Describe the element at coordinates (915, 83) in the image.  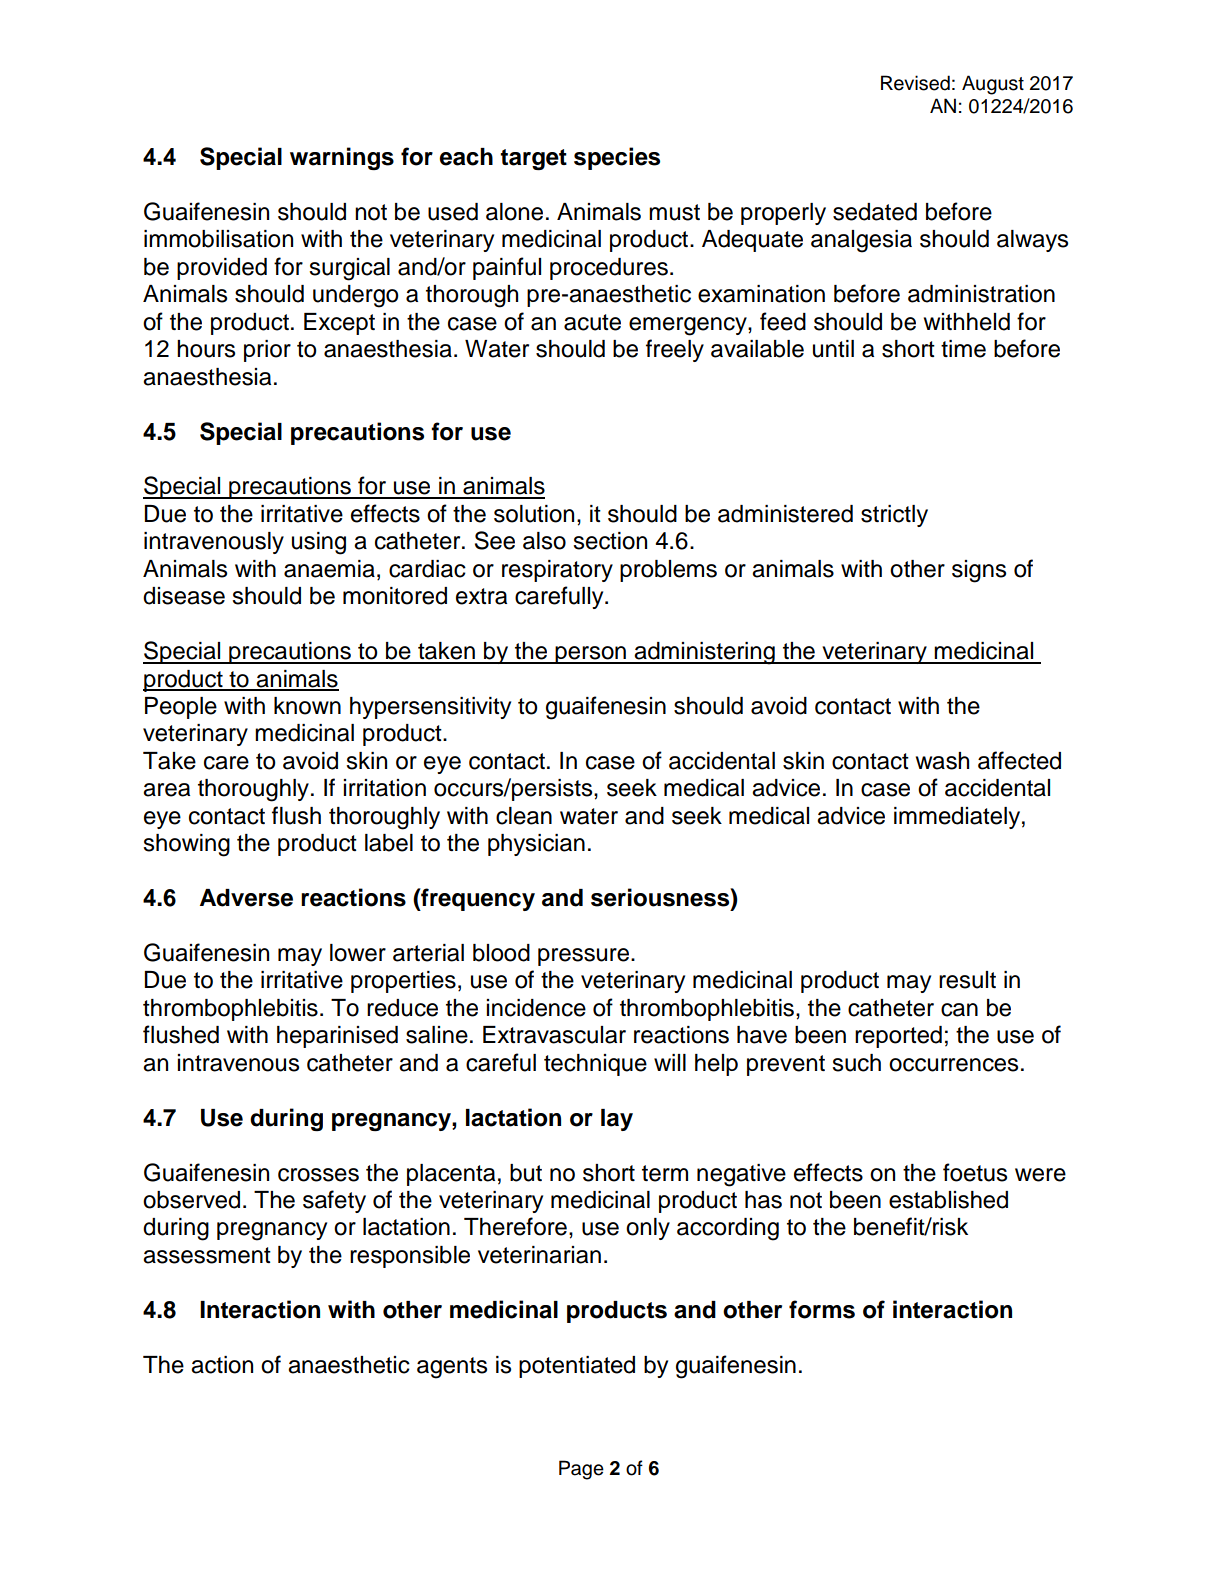
I see `Revised` at that location.
